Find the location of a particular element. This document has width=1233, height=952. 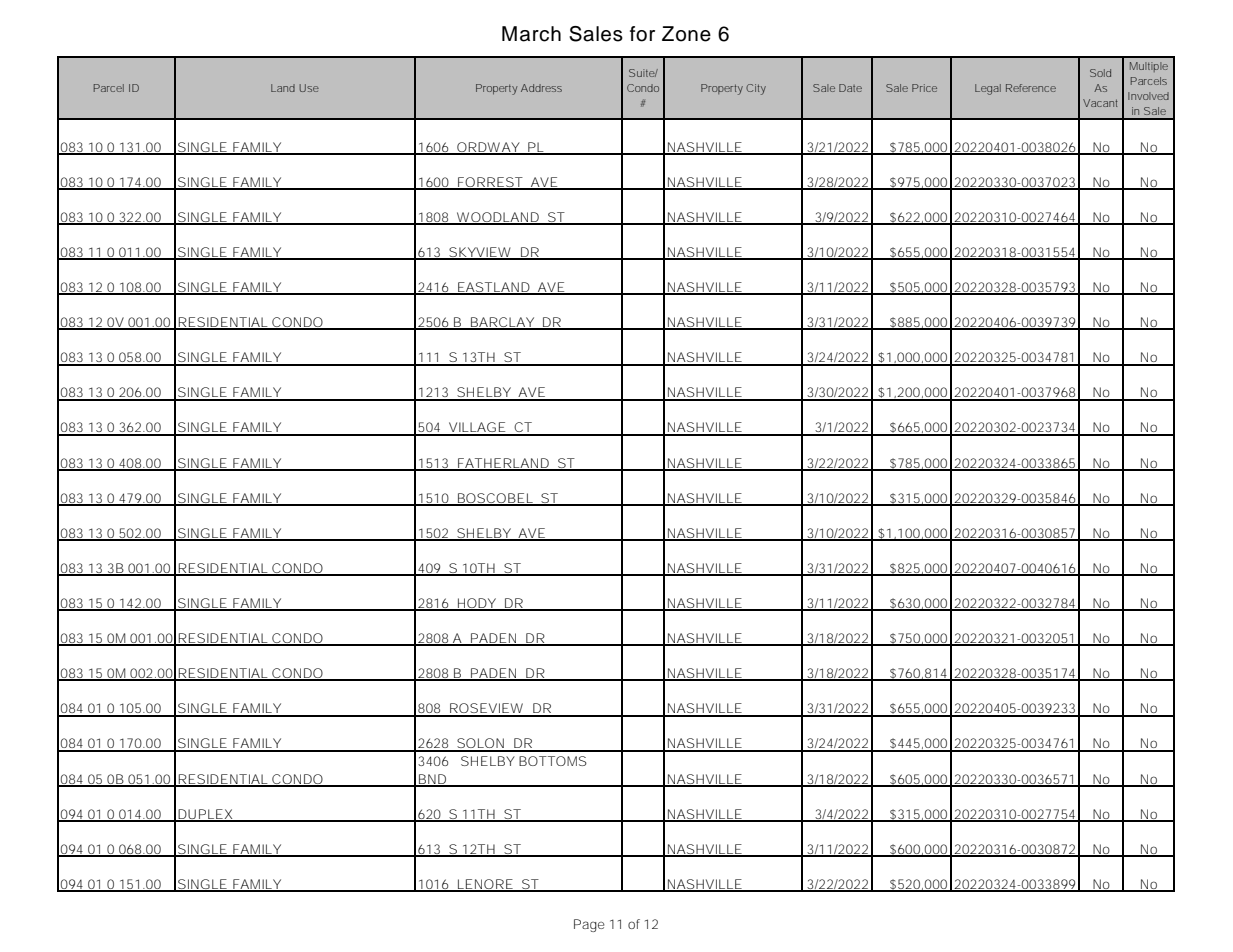

BOTTOMS is located at coordinates (553, 761).
